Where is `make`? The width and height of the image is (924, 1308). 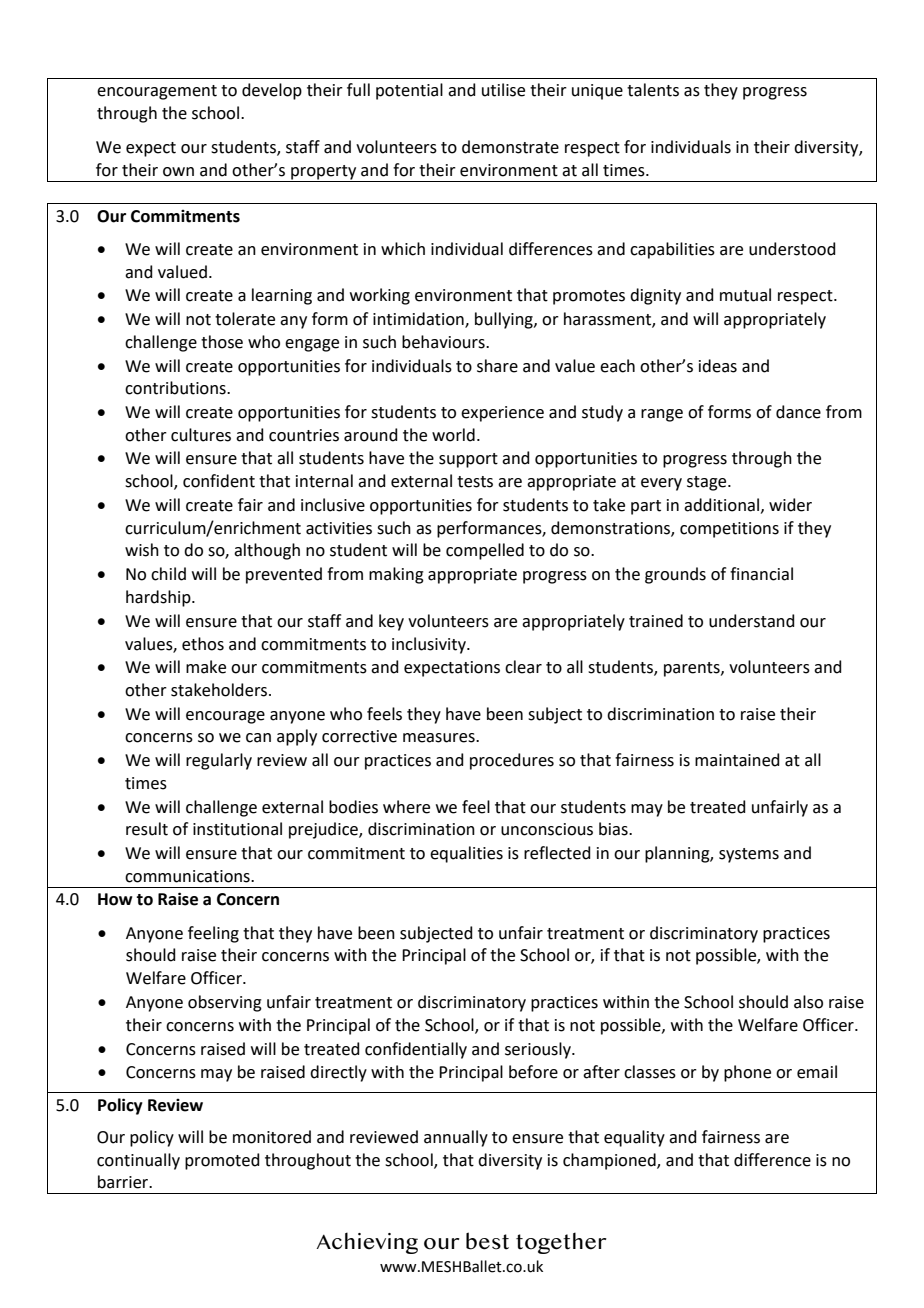
make is located at coordinates (206, 667).
